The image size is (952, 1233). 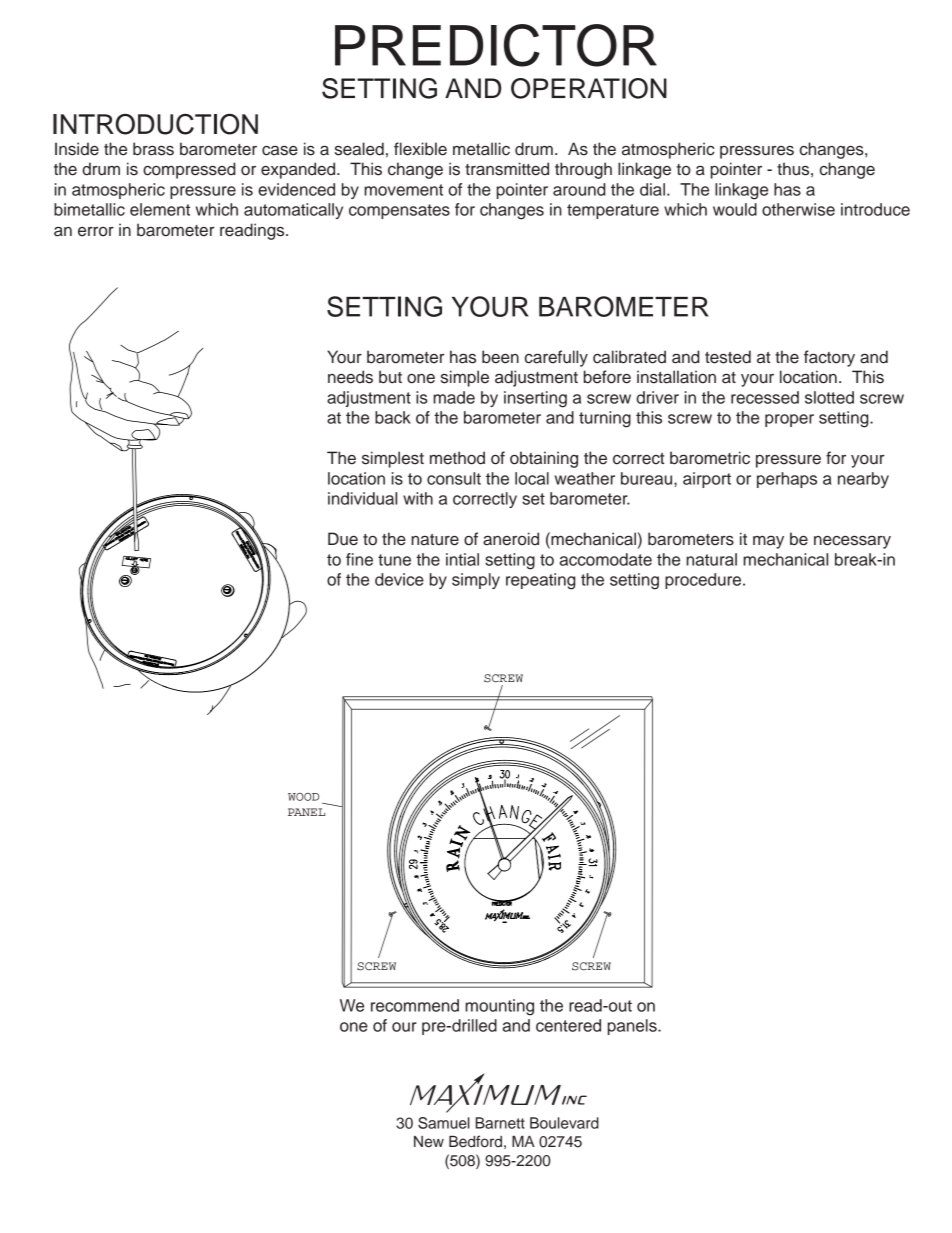 What do you see at coordinates (454, 397) in the screenshot?
I see `made` at bounding box center [454, 397].
